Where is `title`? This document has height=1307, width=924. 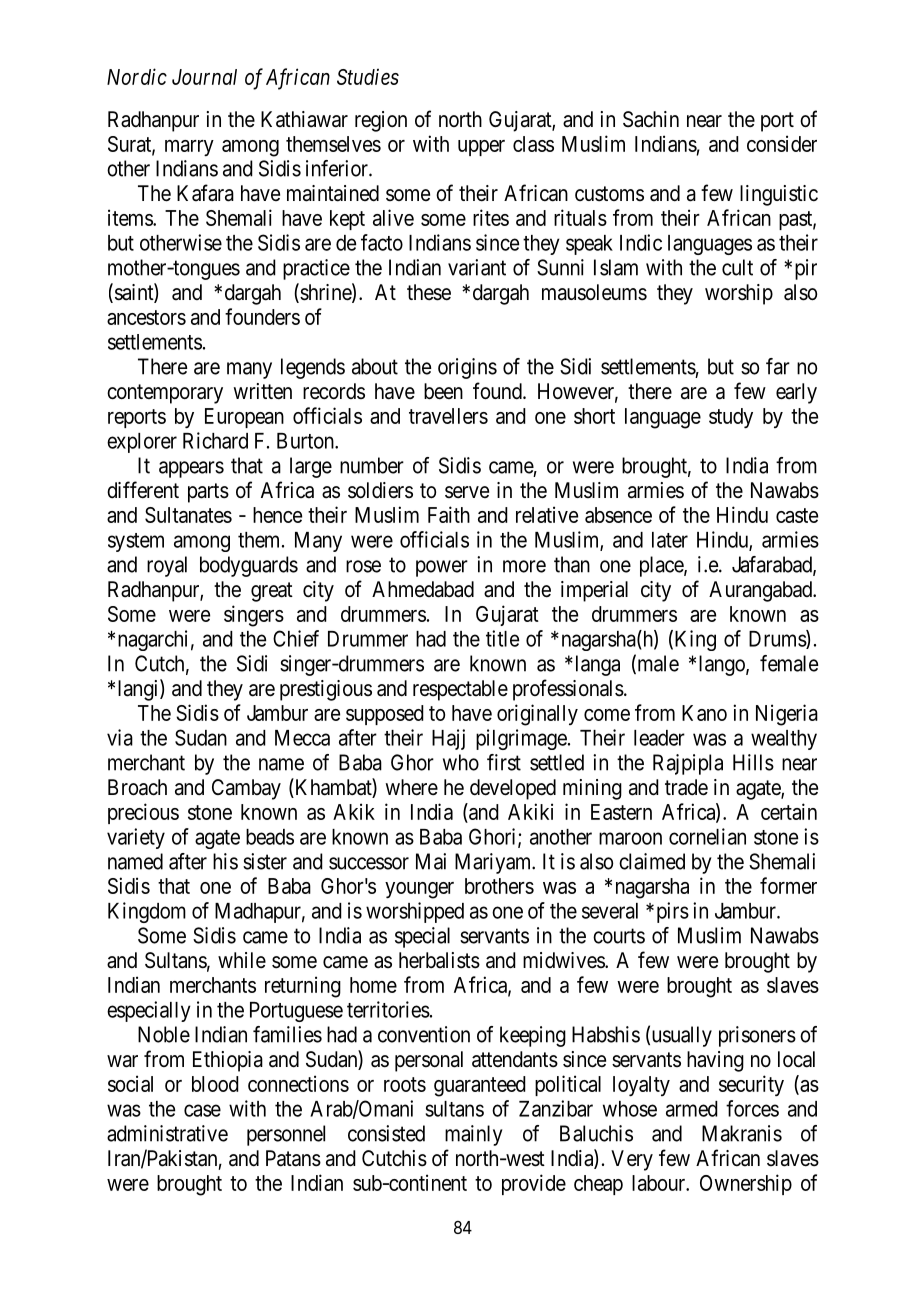 title is located at coordinates (502, 638).
